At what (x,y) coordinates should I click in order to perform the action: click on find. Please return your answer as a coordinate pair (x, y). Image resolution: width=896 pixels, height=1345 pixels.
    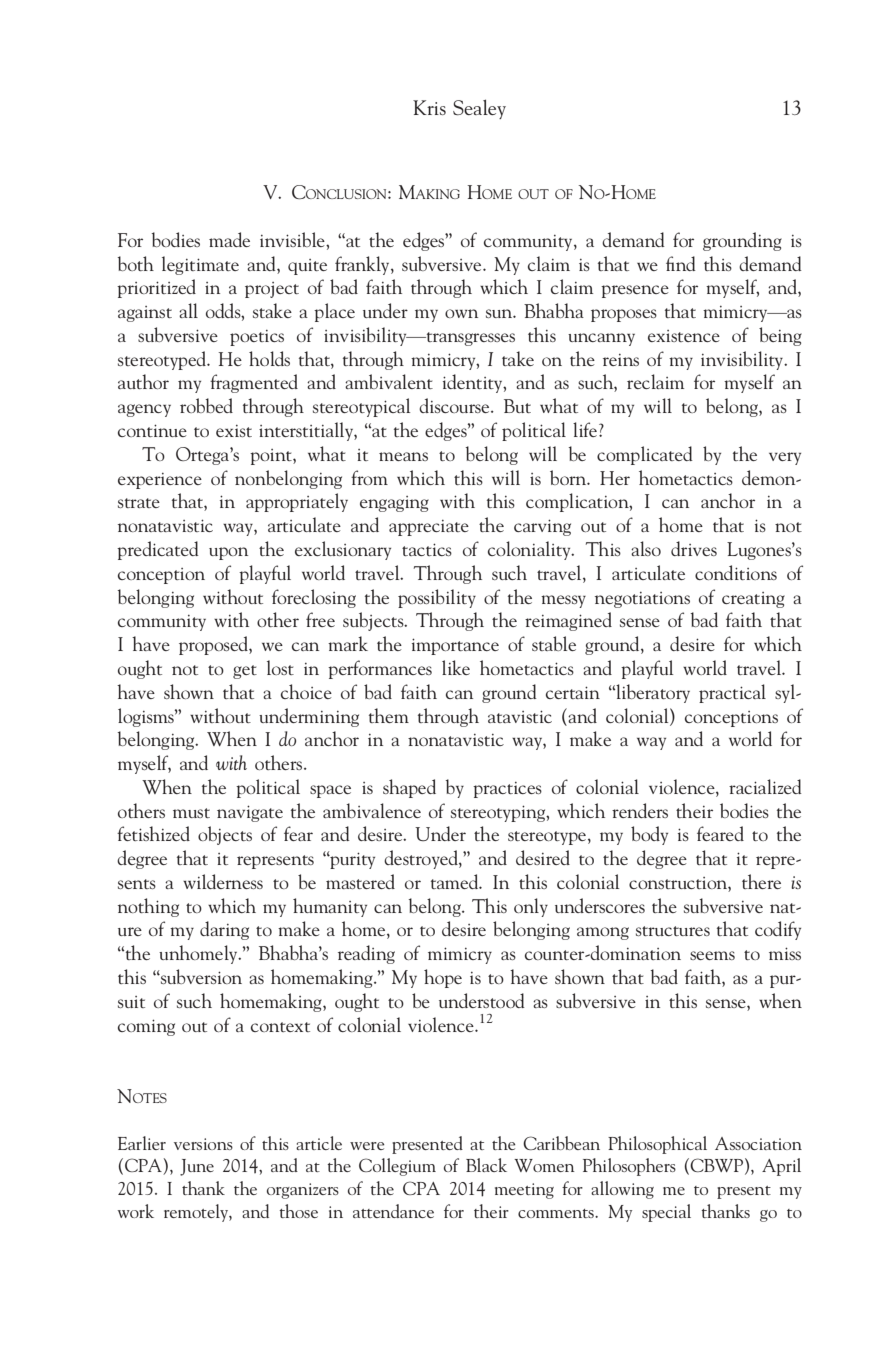
    Looking at the image, I should click on (681, 263).
